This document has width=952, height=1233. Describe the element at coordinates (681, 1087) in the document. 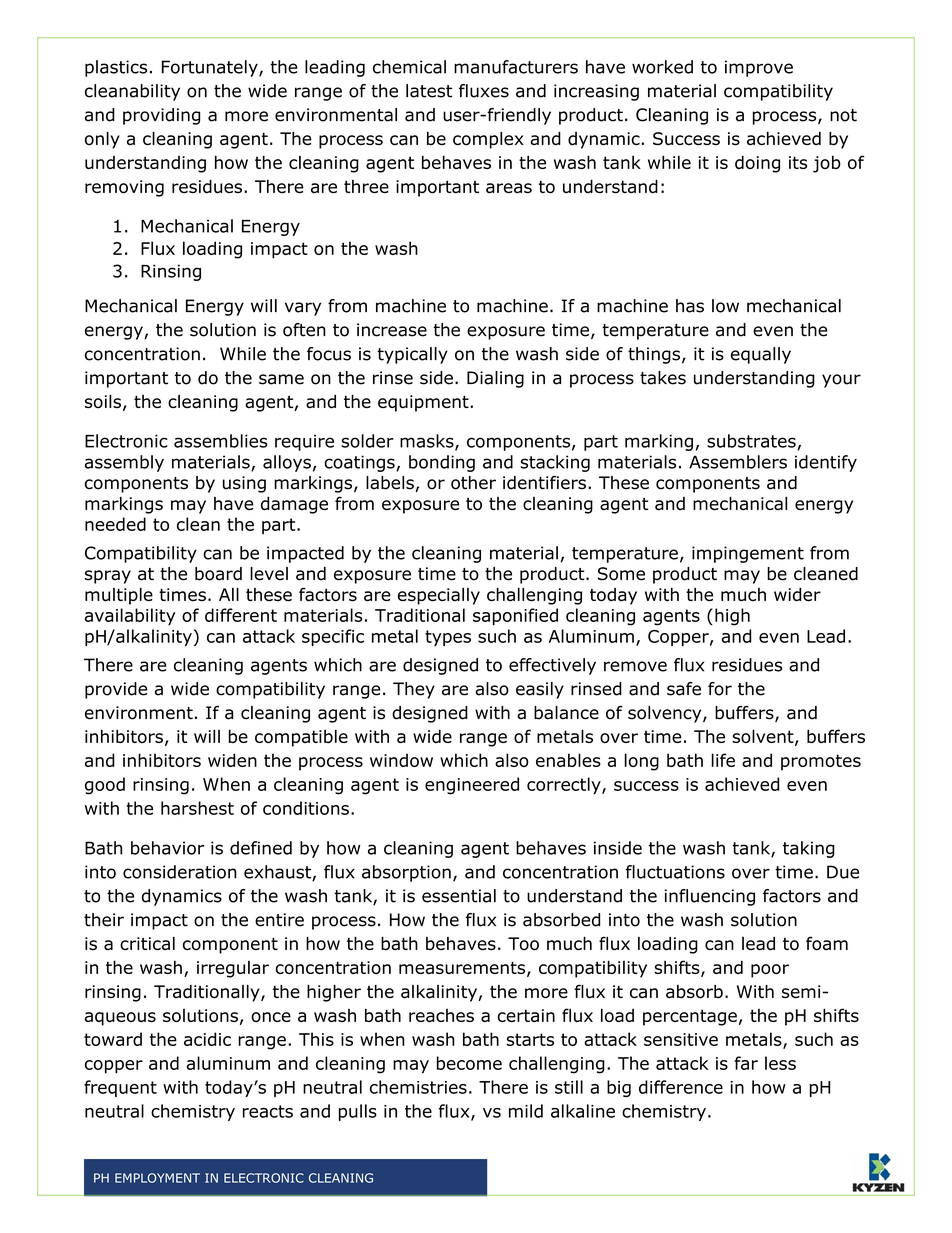

I see `difference` at that location.
